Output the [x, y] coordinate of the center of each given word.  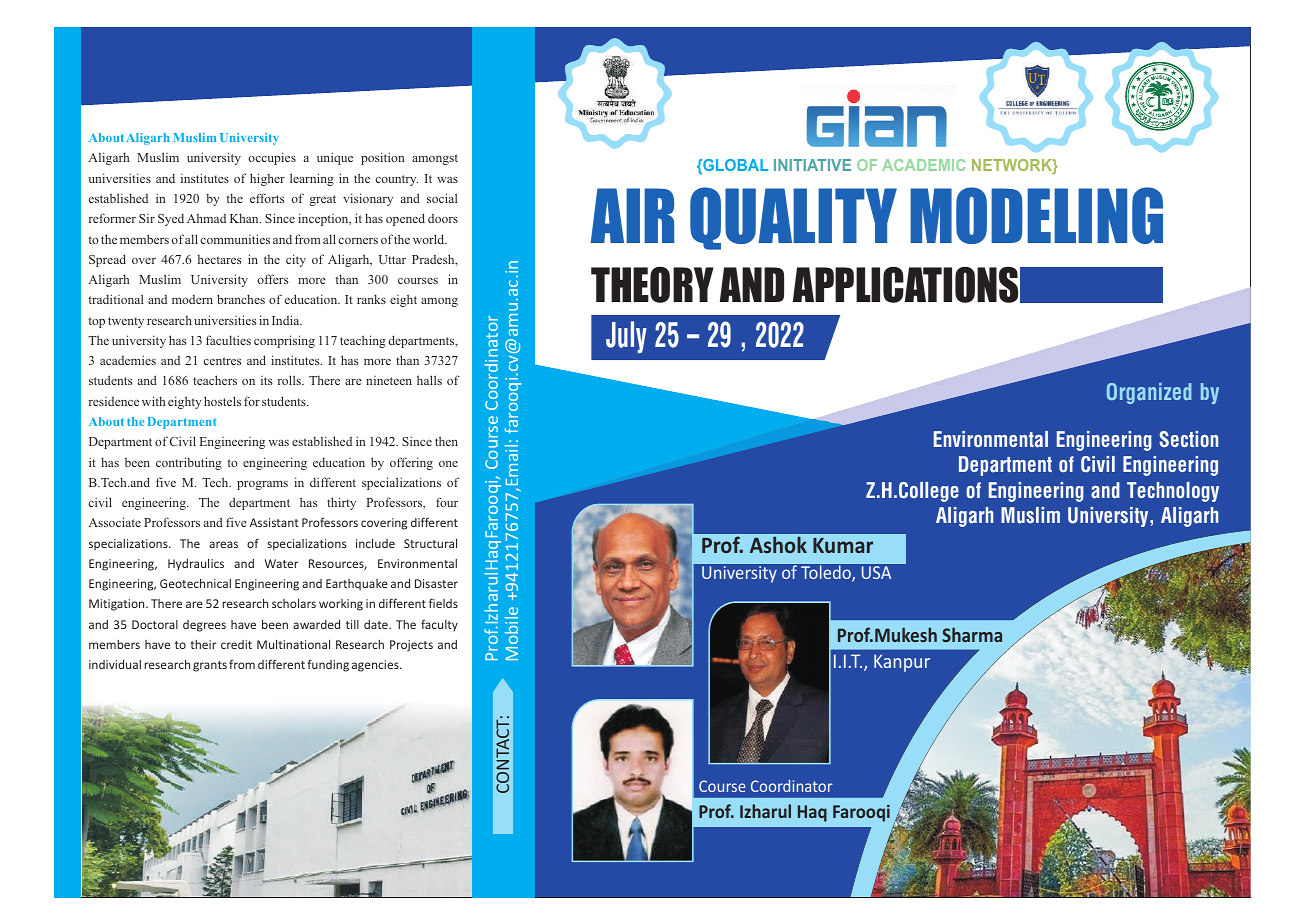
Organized [1149, 393]
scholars [294, 603]
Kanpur [902, 663]
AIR [632, 215]
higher [267, 179]
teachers [215, 380]
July [626, 337]
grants [210, 666]
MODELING [1036, 215]
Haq [812, 813]
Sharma [972, 634]
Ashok [778, 544]
